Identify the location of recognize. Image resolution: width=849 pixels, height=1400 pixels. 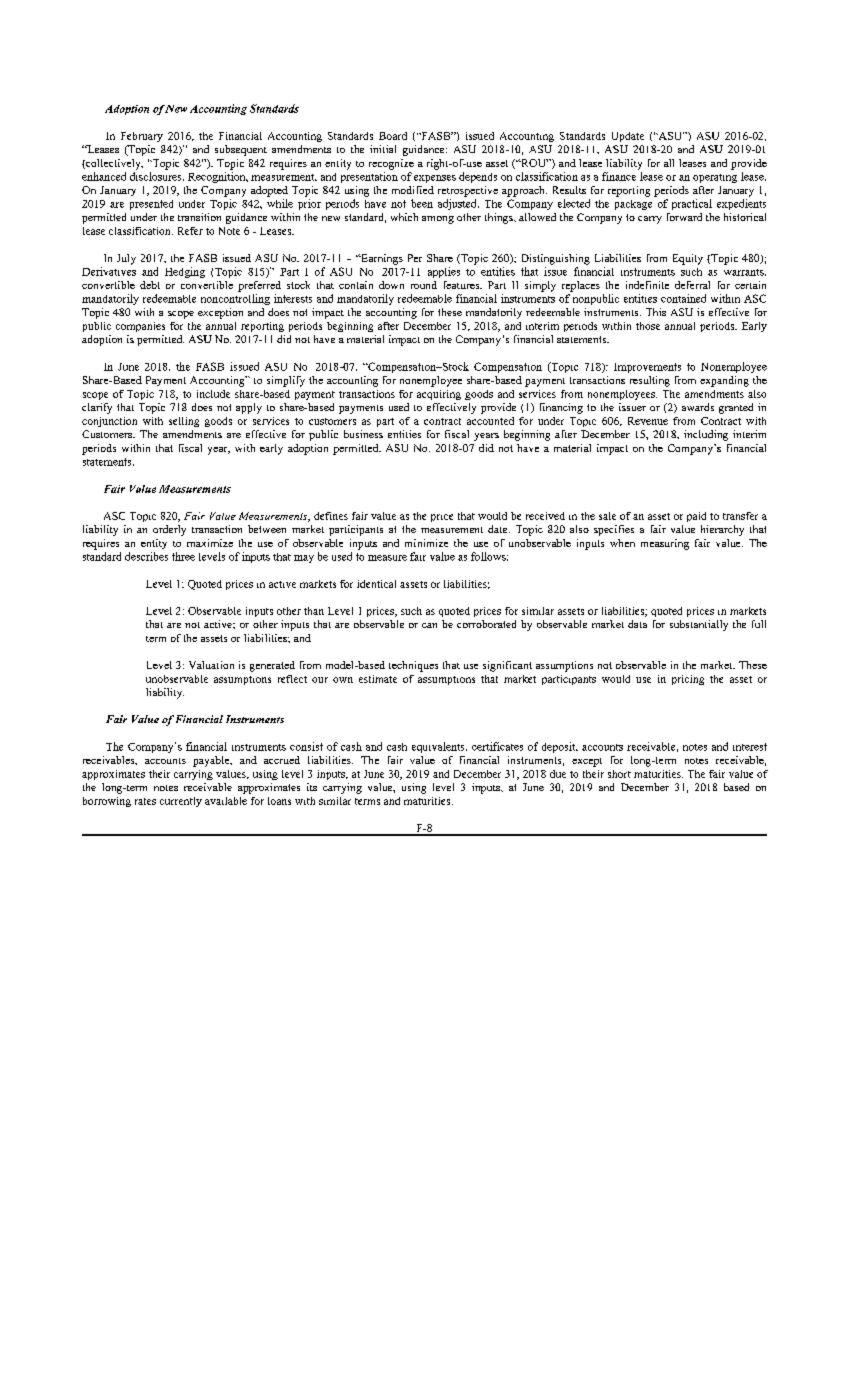
(391, 164).
